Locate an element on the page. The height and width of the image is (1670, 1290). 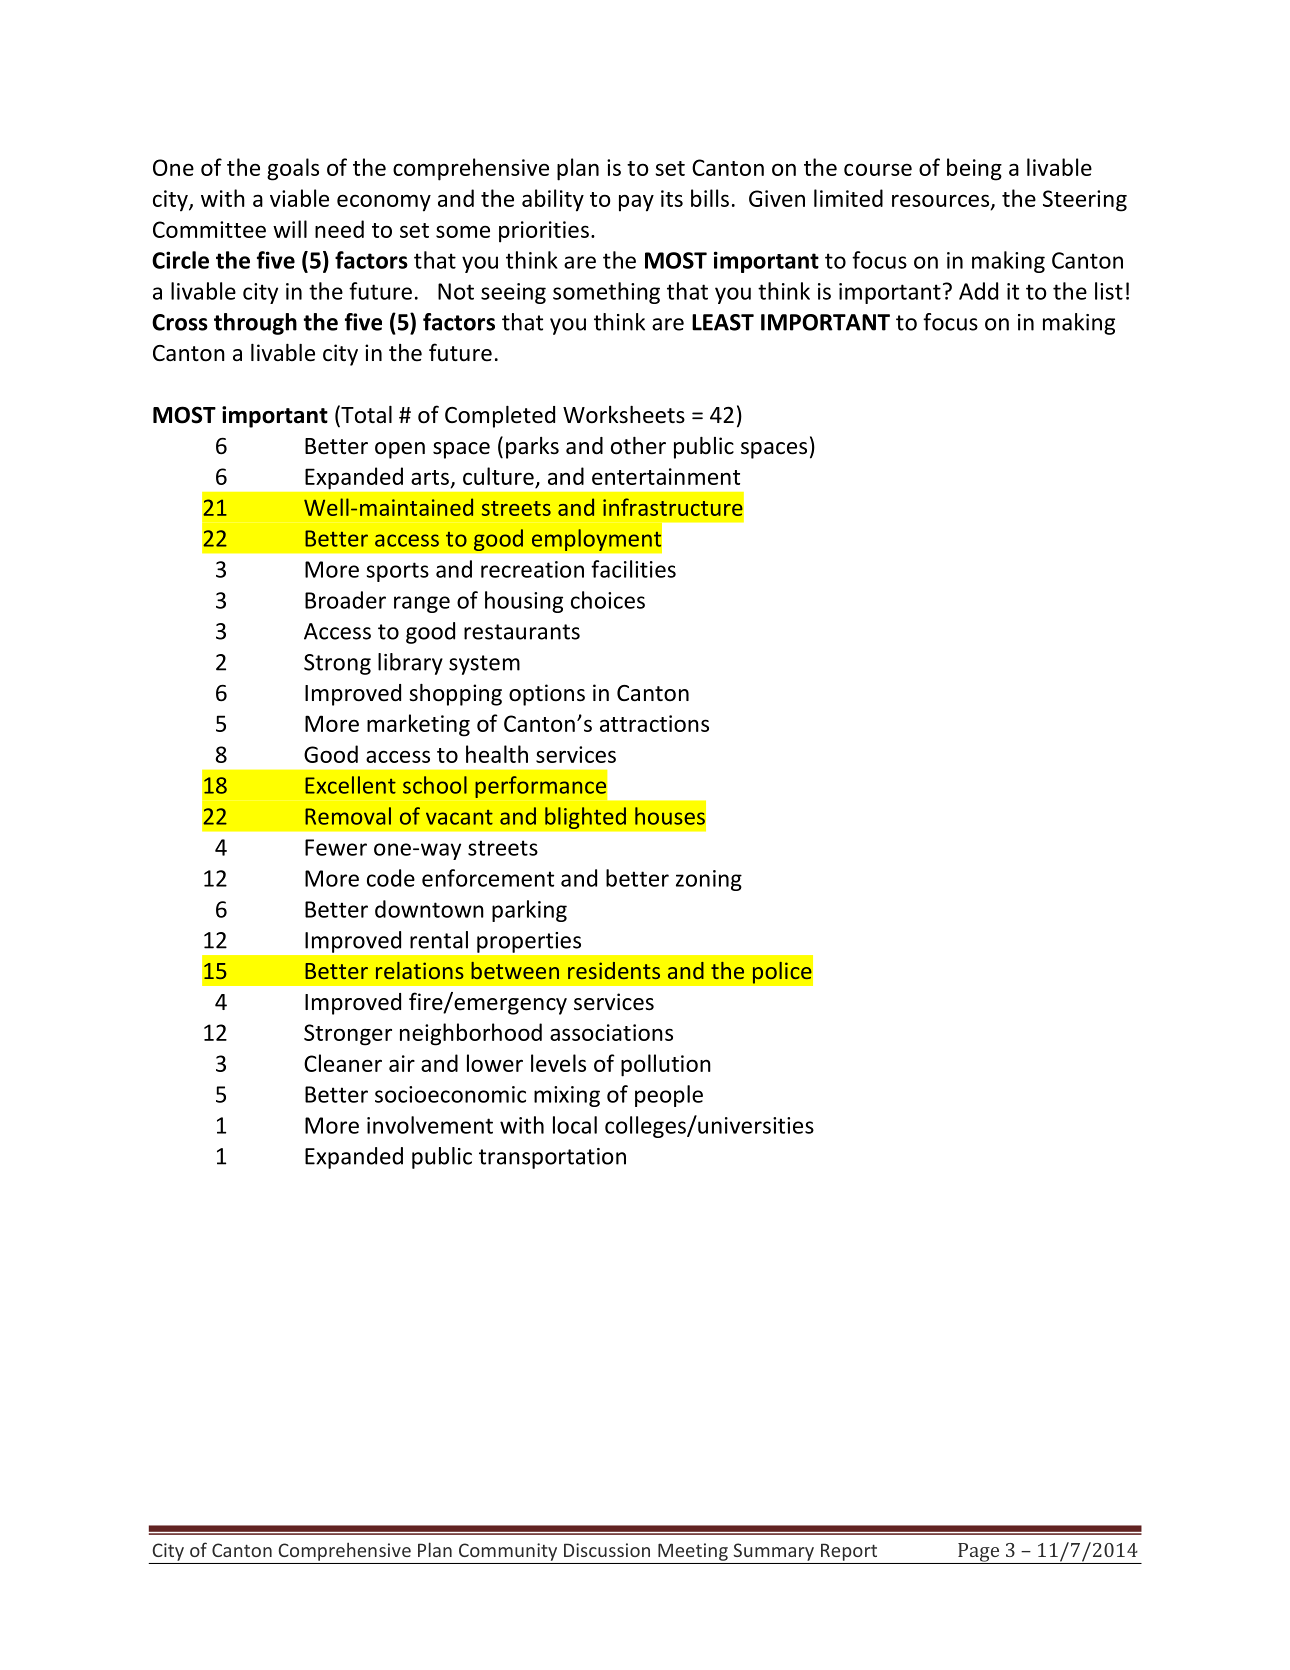
resources is located at coordinates (942, 201).
